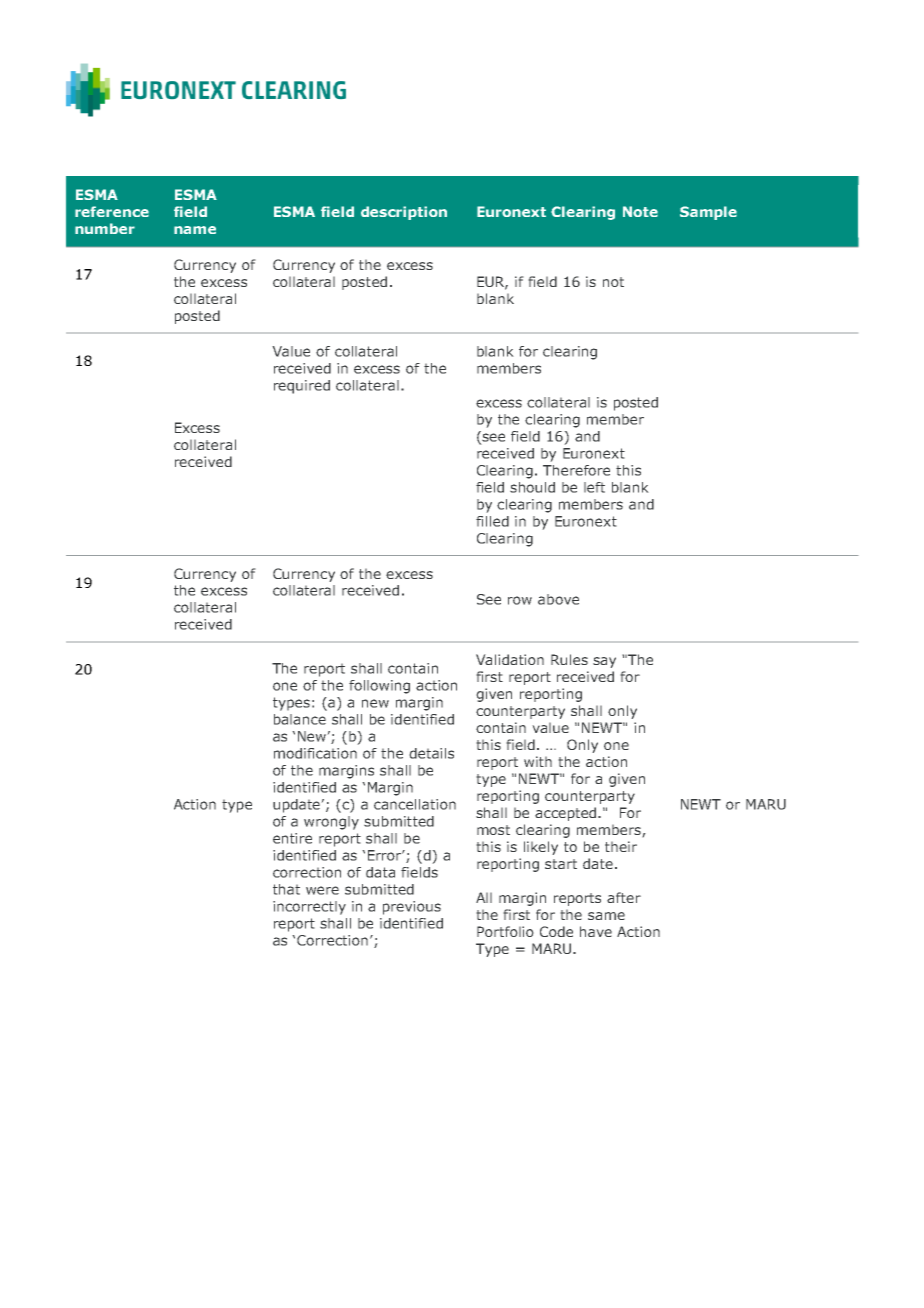 This screenshot has width=924, height=1308. What do you see at coordinates (195, 230) in the screenshot?
I see `name` at bounding box center [195, 230].
